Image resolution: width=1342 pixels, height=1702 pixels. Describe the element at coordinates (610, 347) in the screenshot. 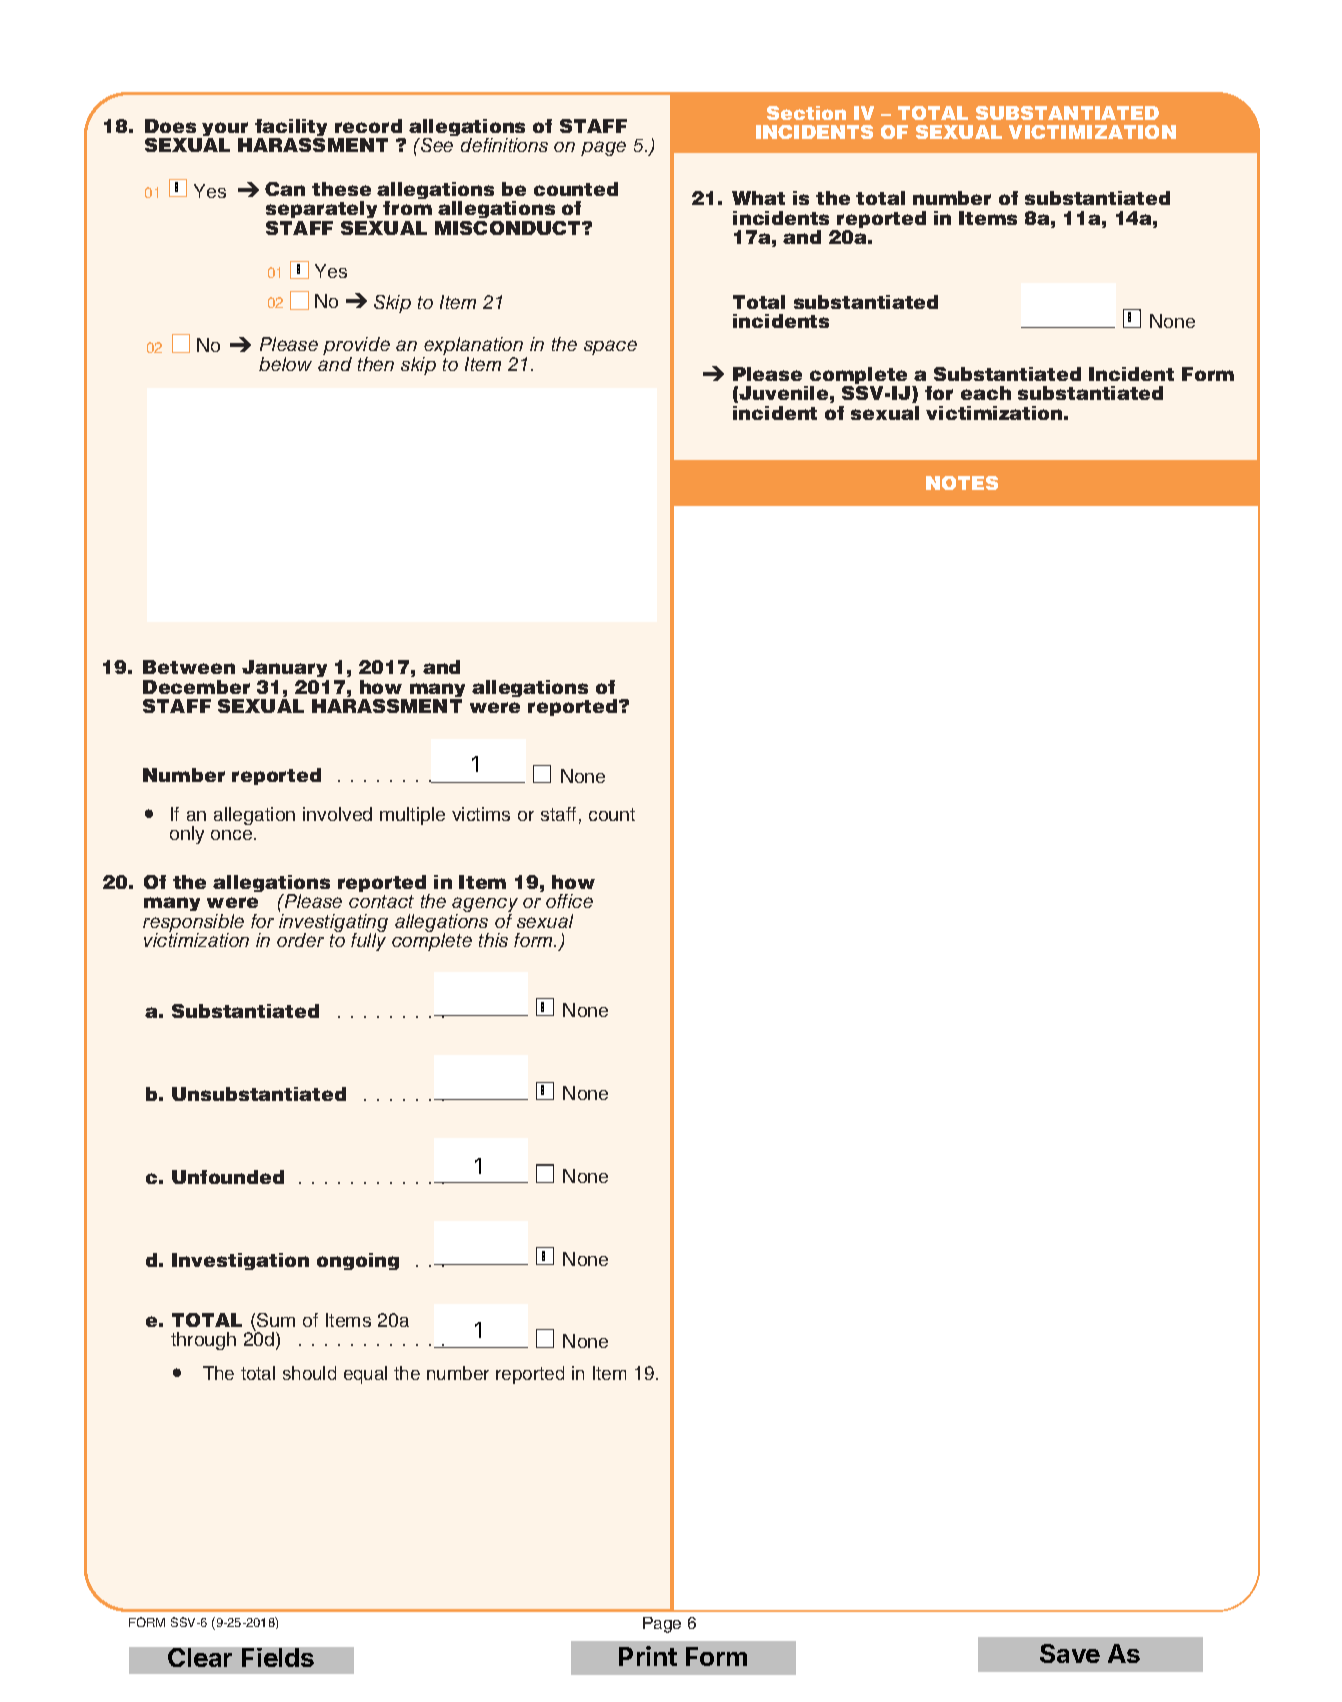

I see `space` at that location.
